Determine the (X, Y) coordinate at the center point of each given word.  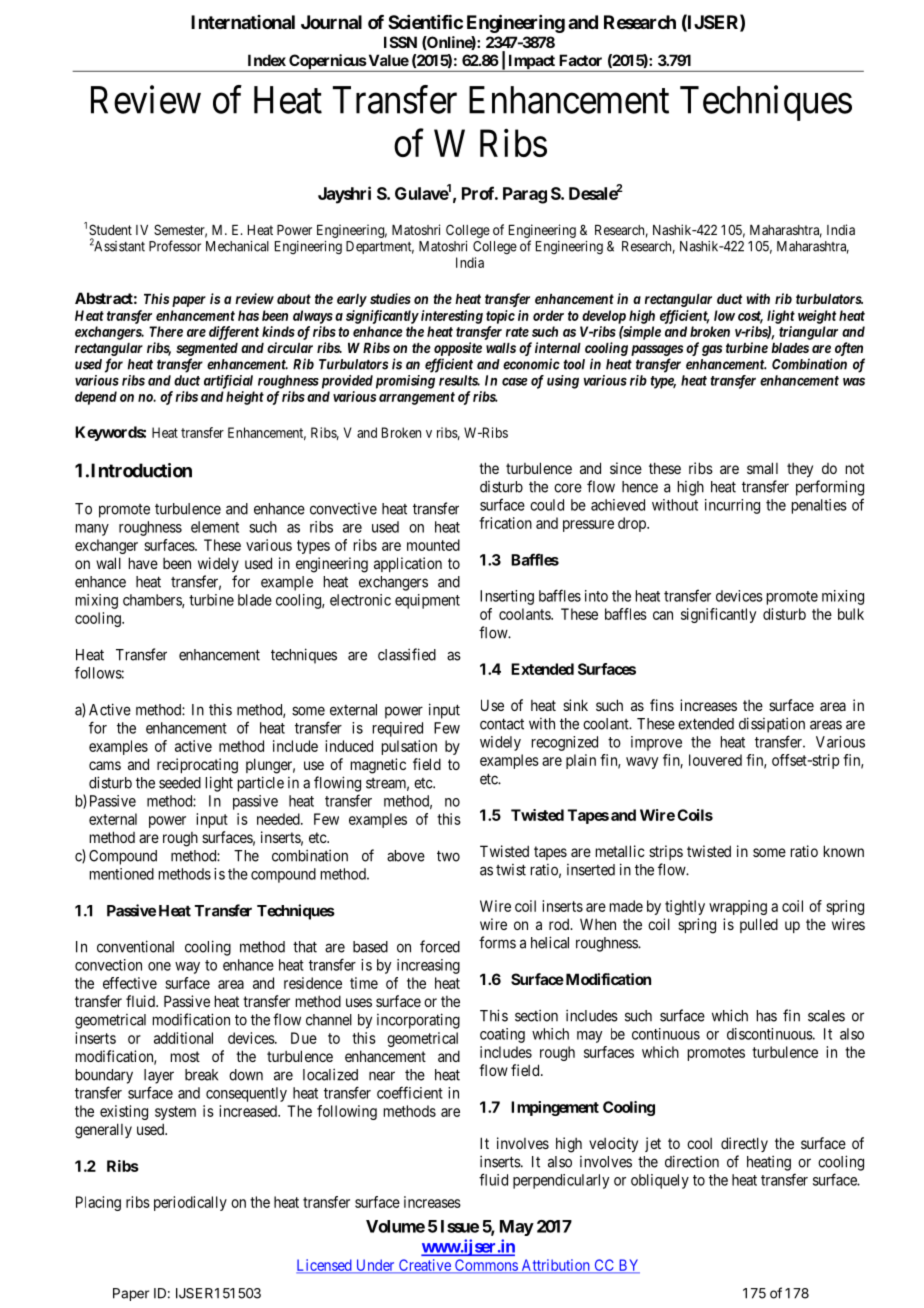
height (245, 398)
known (844, 851)
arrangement (417, 398)
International (243, 22)
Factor (580, 60)
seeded (180, 783)
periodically (190, 1203)
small (762, 468)
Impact (531, 63)
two (448, 856)
